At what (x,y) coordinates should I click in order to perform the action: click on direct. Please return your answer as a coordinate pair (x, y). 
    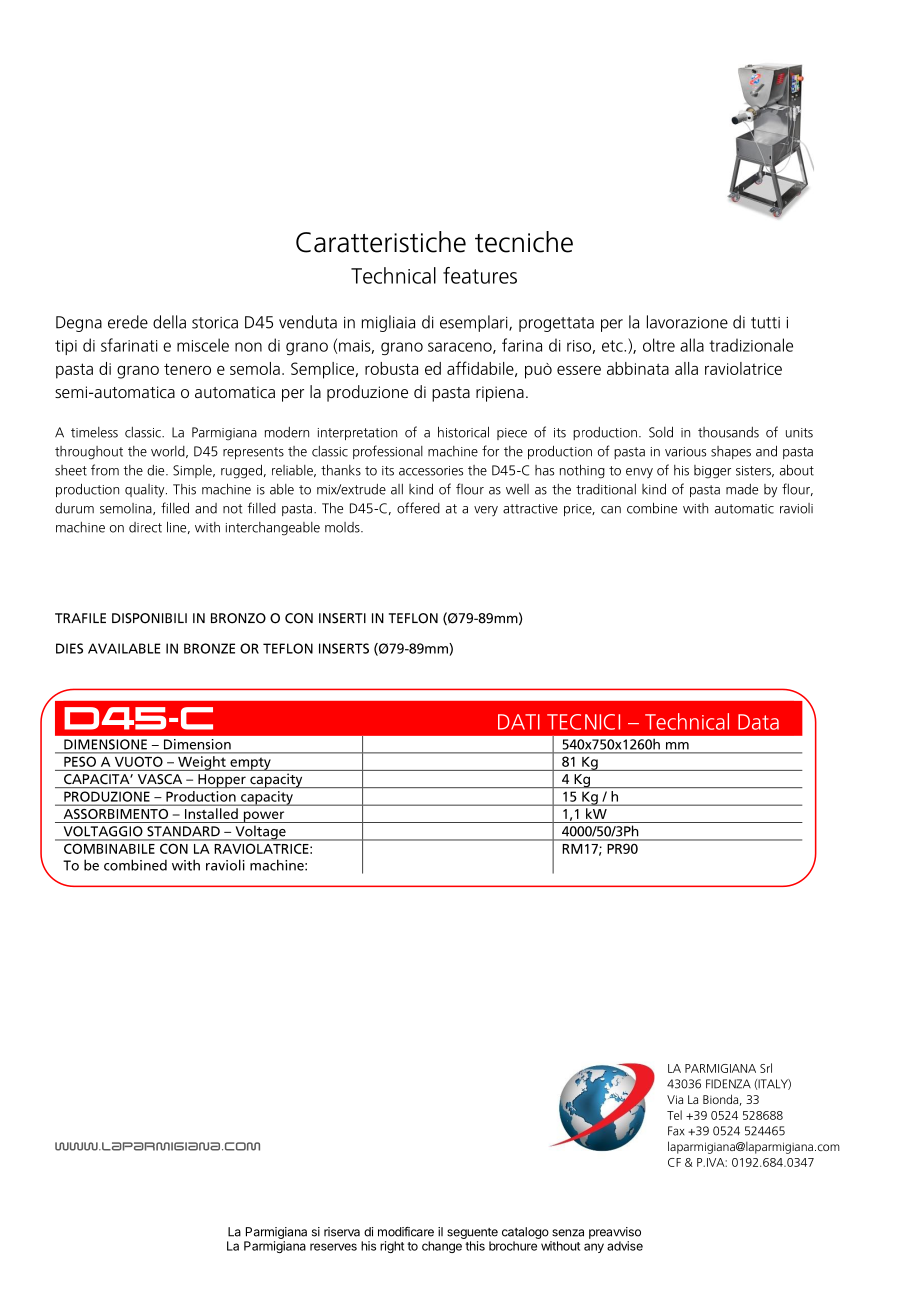
    Looking at the image, I should click on (145, 527).
